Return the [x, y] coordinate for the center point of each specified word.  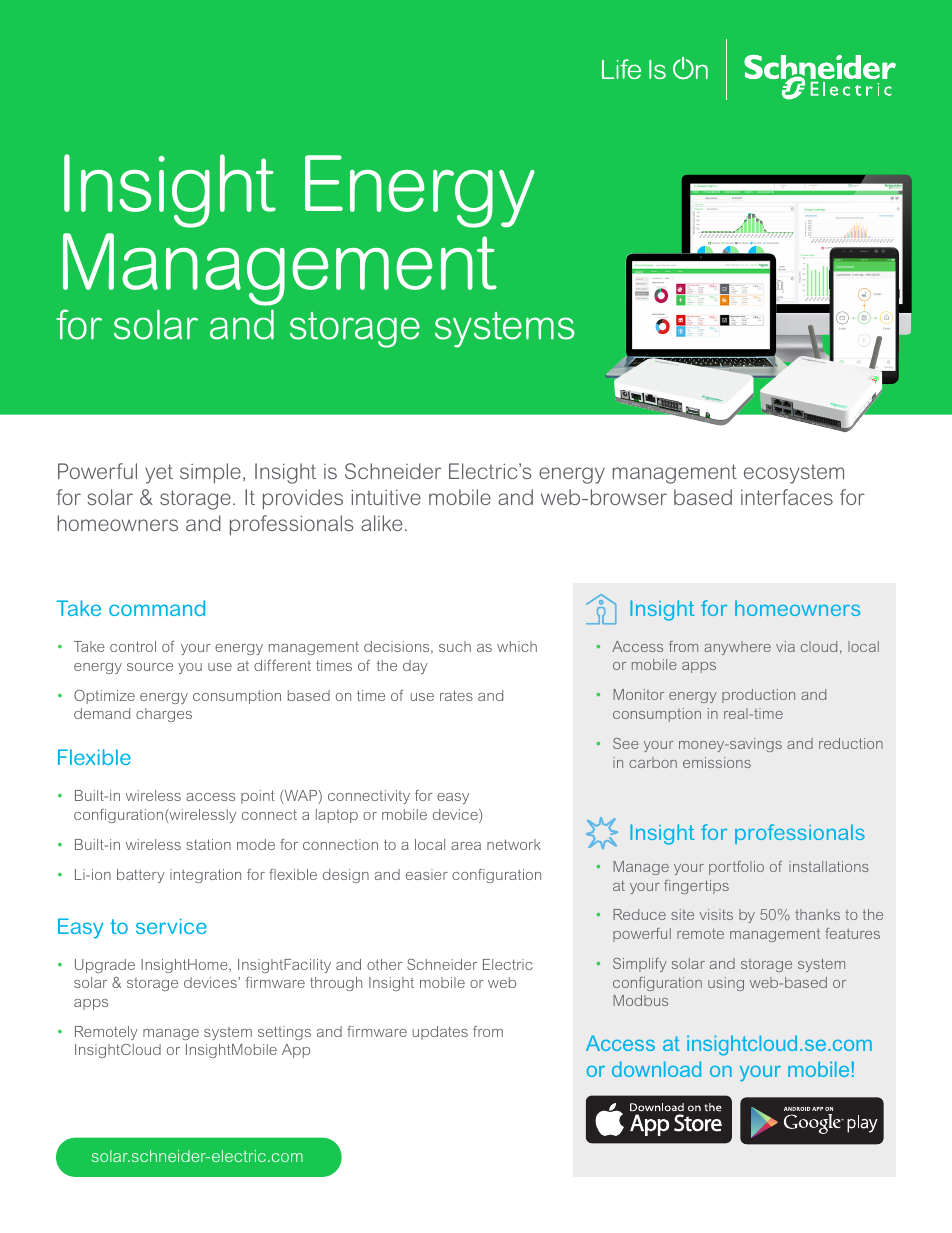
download [656, 1069]
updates [440, 1033]
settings [284, 1033]
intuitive [386, 497]
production [758, 696]
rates [456, 695]
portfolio [736, 868]
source [150, 667]
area [466, 846]
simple [210, 473]
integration [205, 876]
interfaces [787, 497]
